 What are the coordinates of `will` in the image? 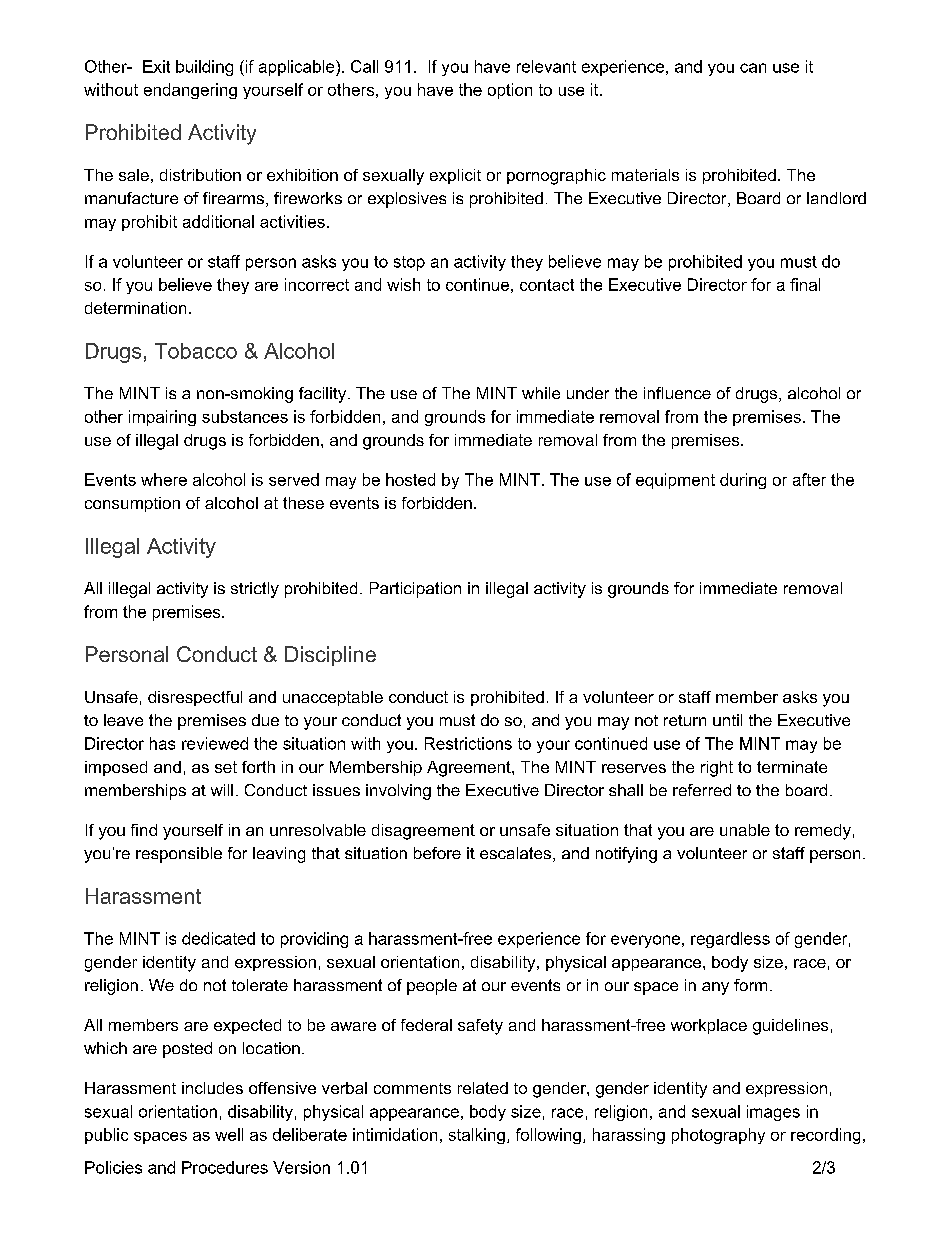 It's located at (222, 790).
